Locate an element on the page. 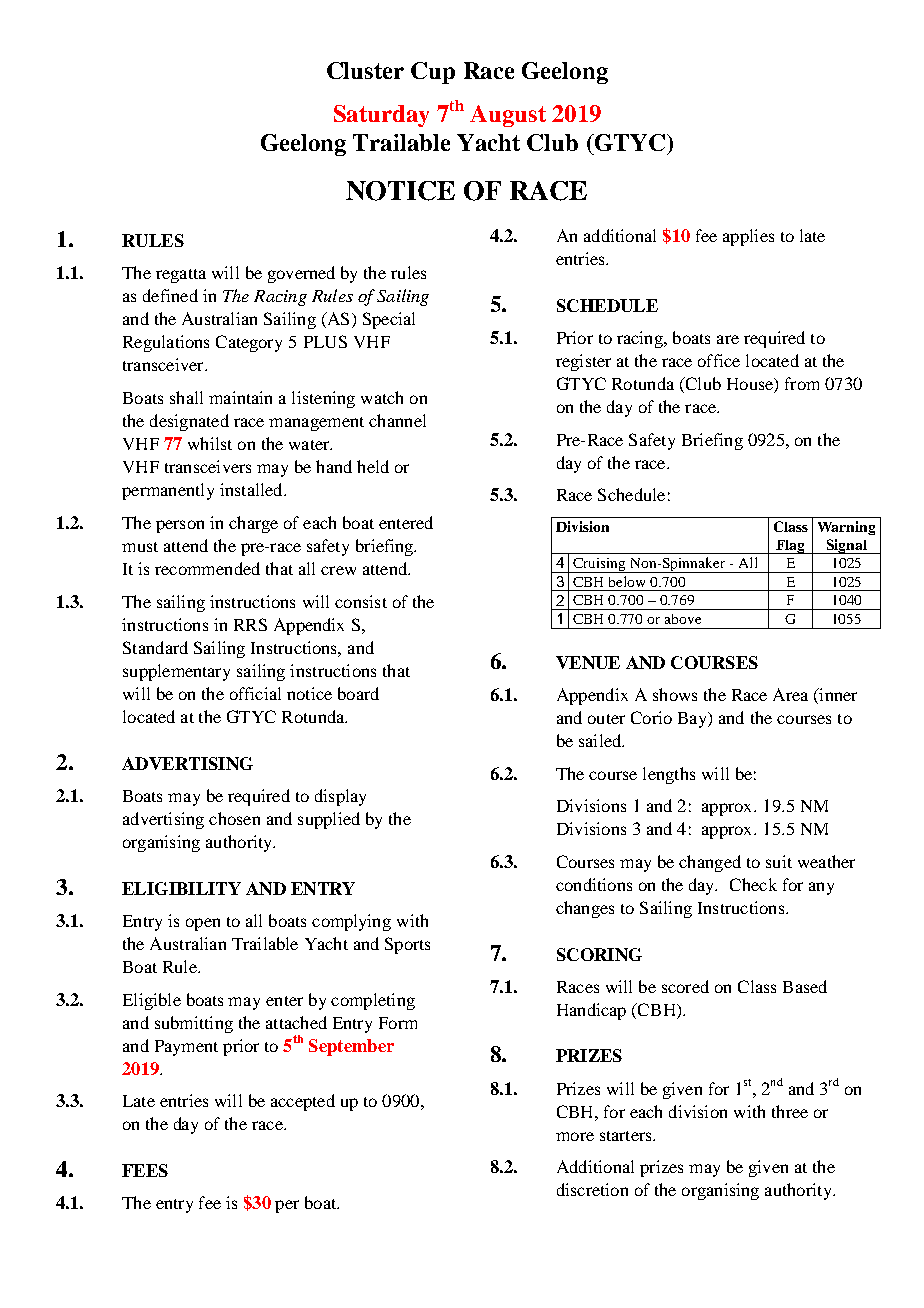 This document has height=1308, width=924. VENUE is located at coordinates (588, 662).
